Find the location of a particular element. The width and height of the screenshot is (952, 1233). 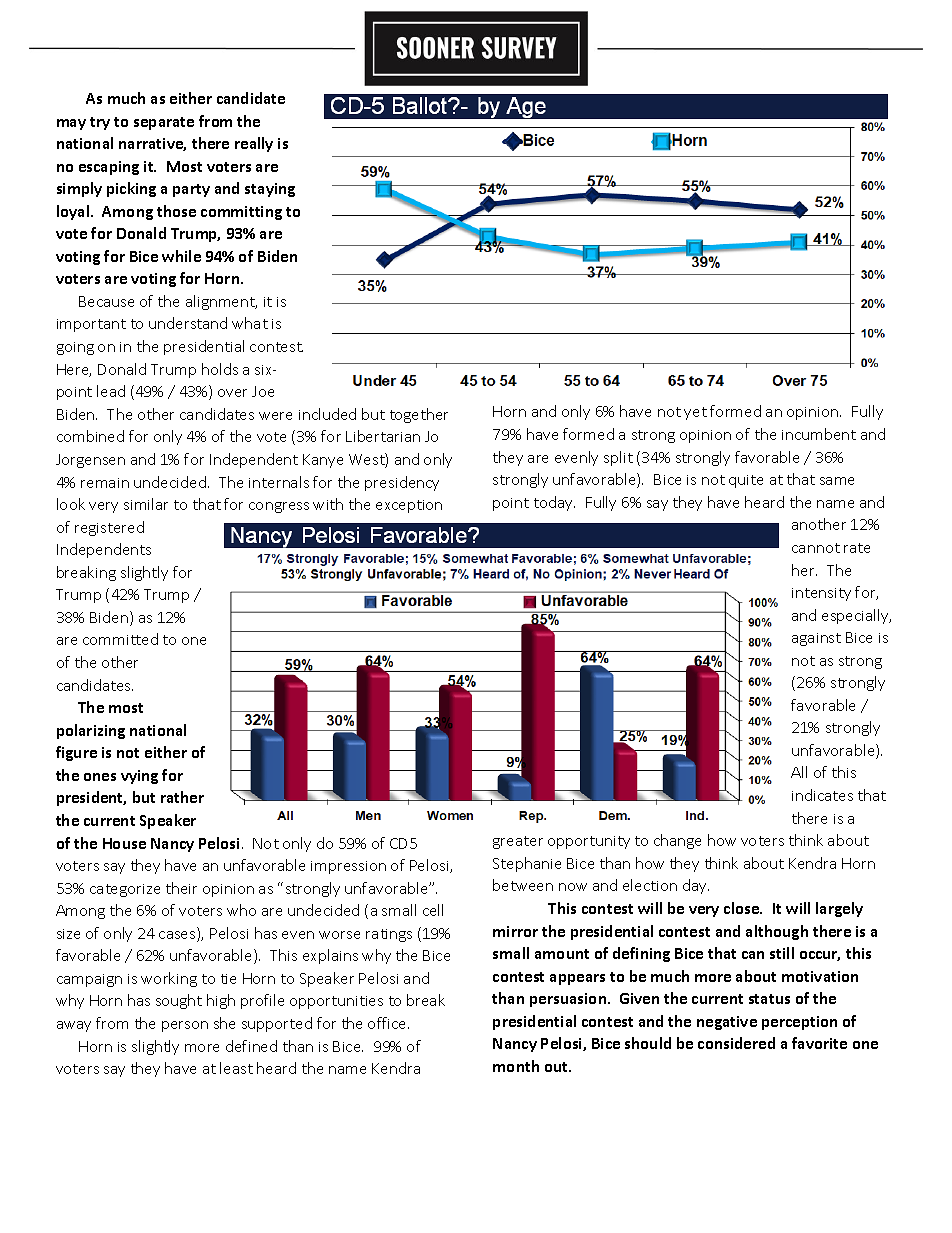

exception is located at coordinates (409, 506).
